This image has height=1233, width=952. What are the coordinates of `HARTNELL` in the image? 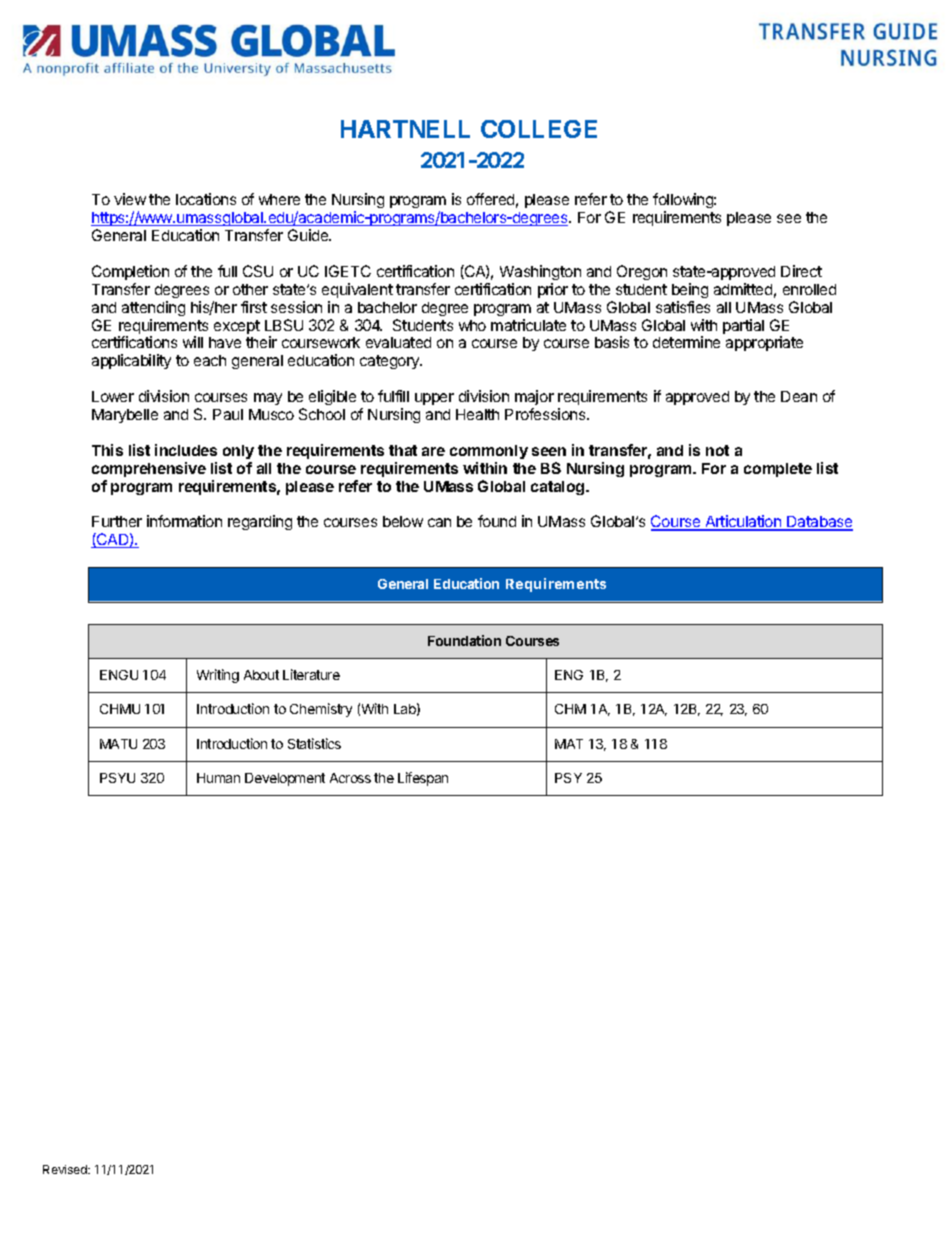 It's located at (405, 129).
